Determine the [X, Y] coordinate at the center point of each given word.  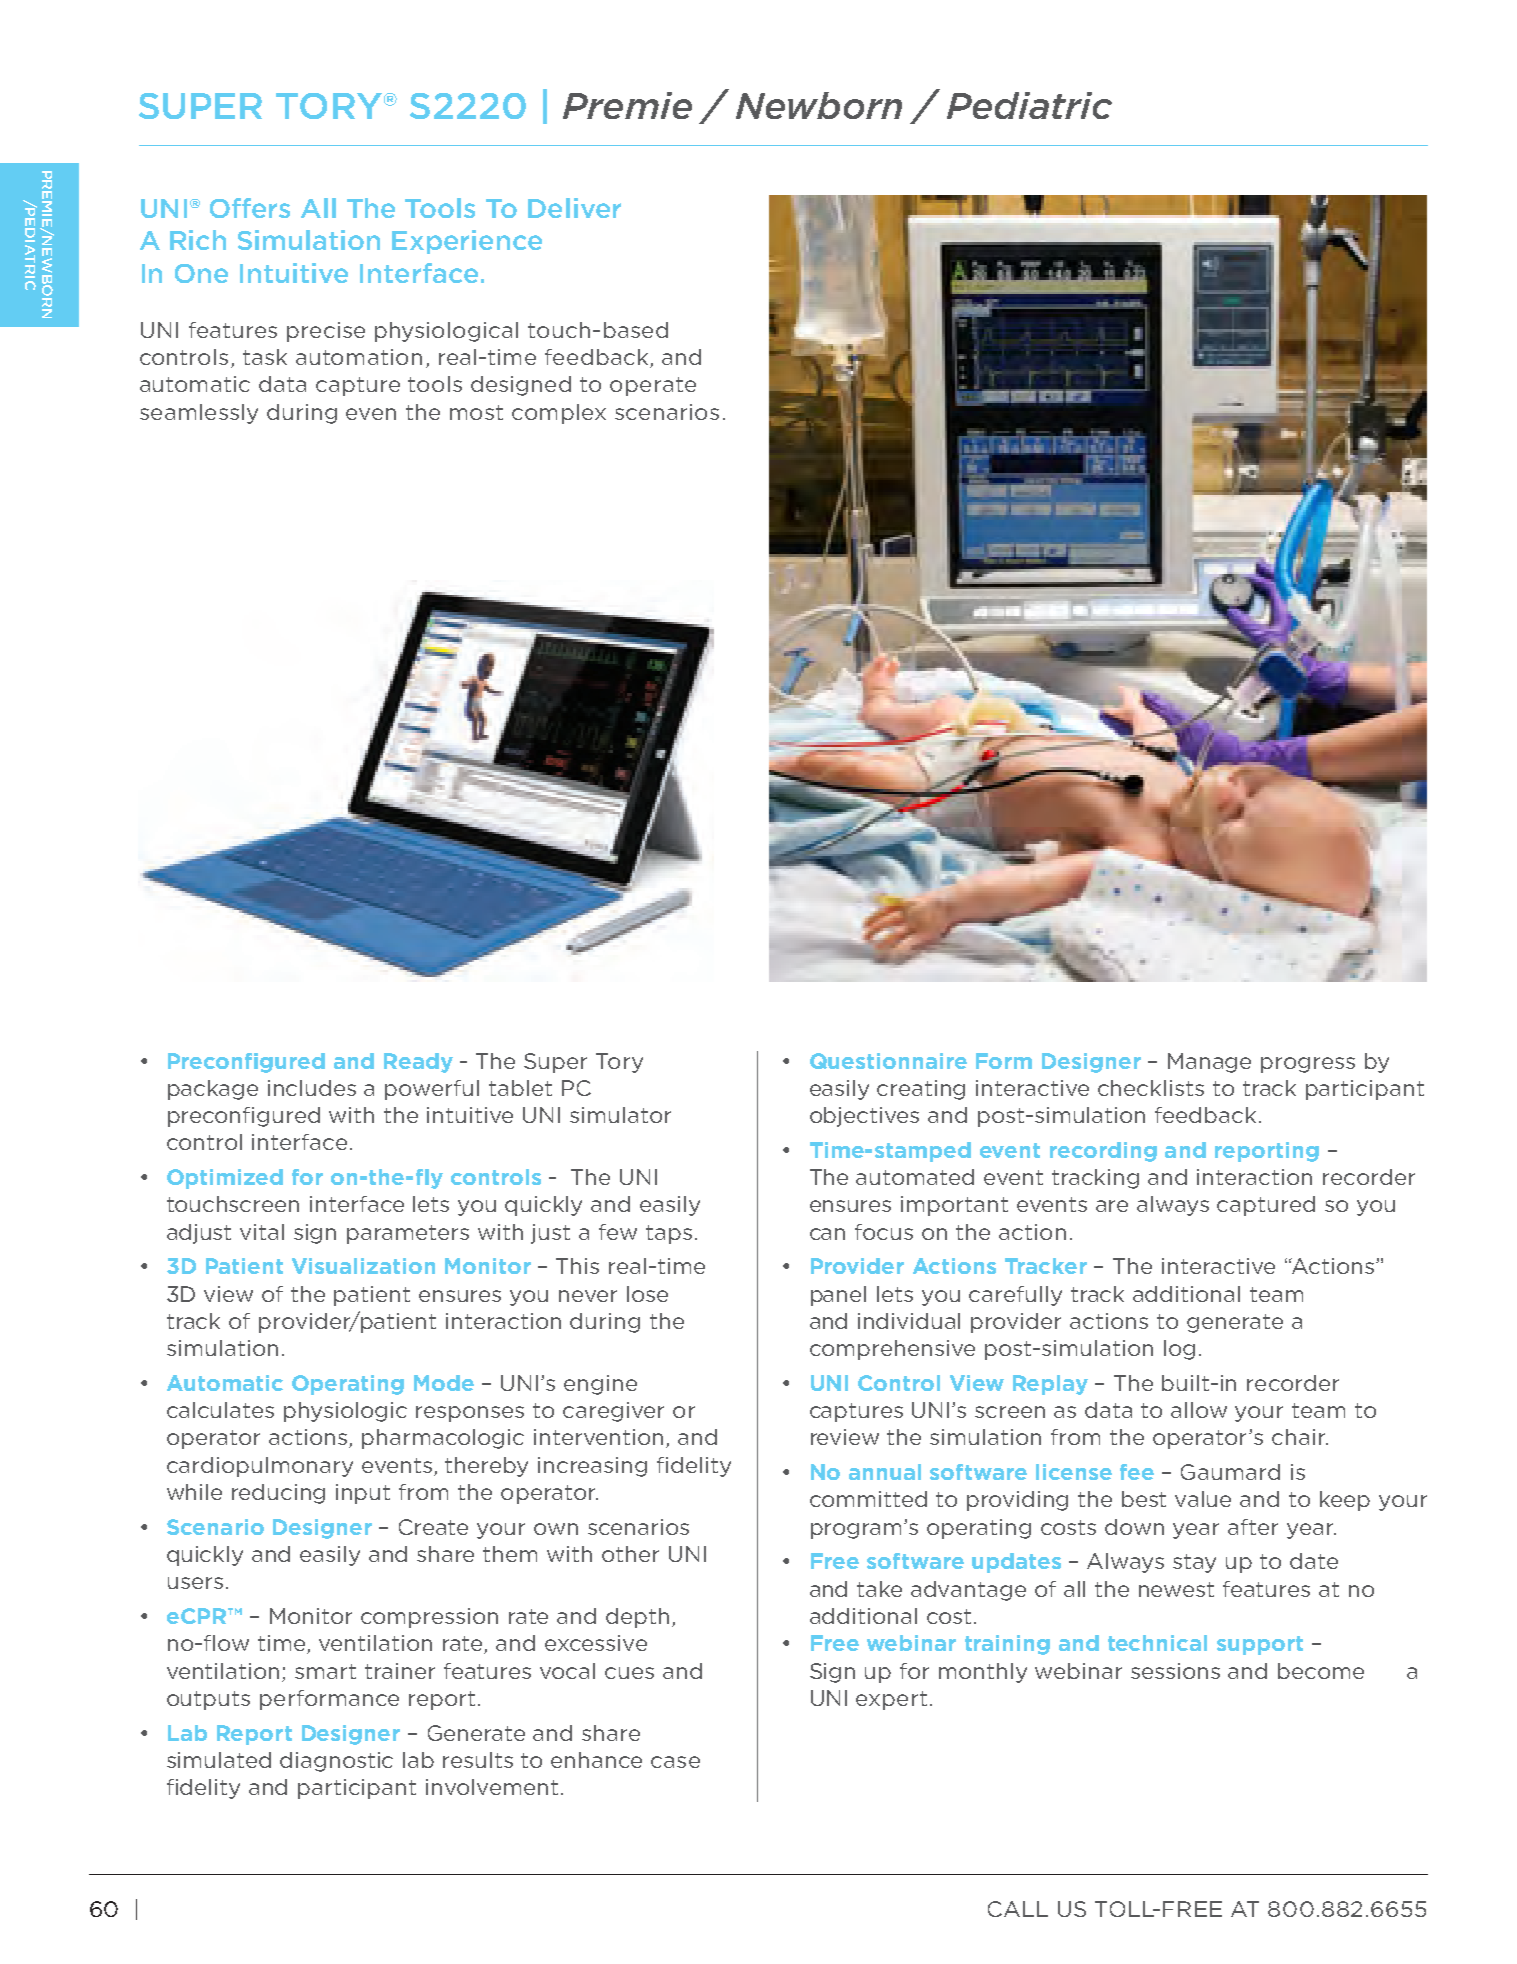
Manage [1209, 1063]
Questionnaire [888, 1061]
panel [838, 1296]
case [675, 1762]
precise [326, 332]
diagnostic [336, 1762]
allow [1199, 1410]
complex [559, 414]
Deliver [574, 208]
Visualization [363, 1266]
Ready [418, 1063]
